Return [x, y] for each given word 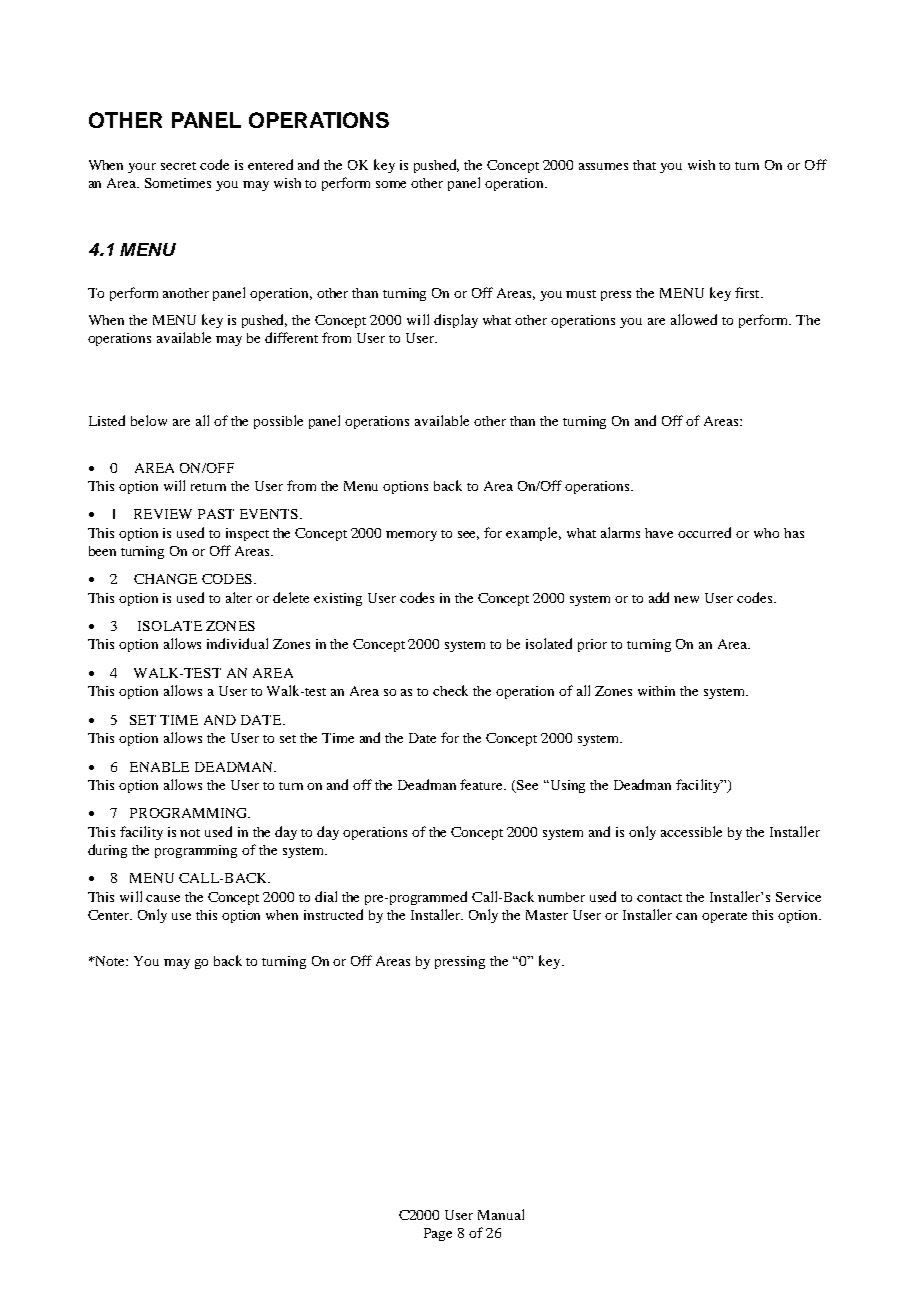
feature [483, 784]
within [656, 691]
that [644, 165]
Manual [501, 1214]
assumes [603, 166]
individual [237, 643]
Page [438, 1234]
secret [178, 166]
